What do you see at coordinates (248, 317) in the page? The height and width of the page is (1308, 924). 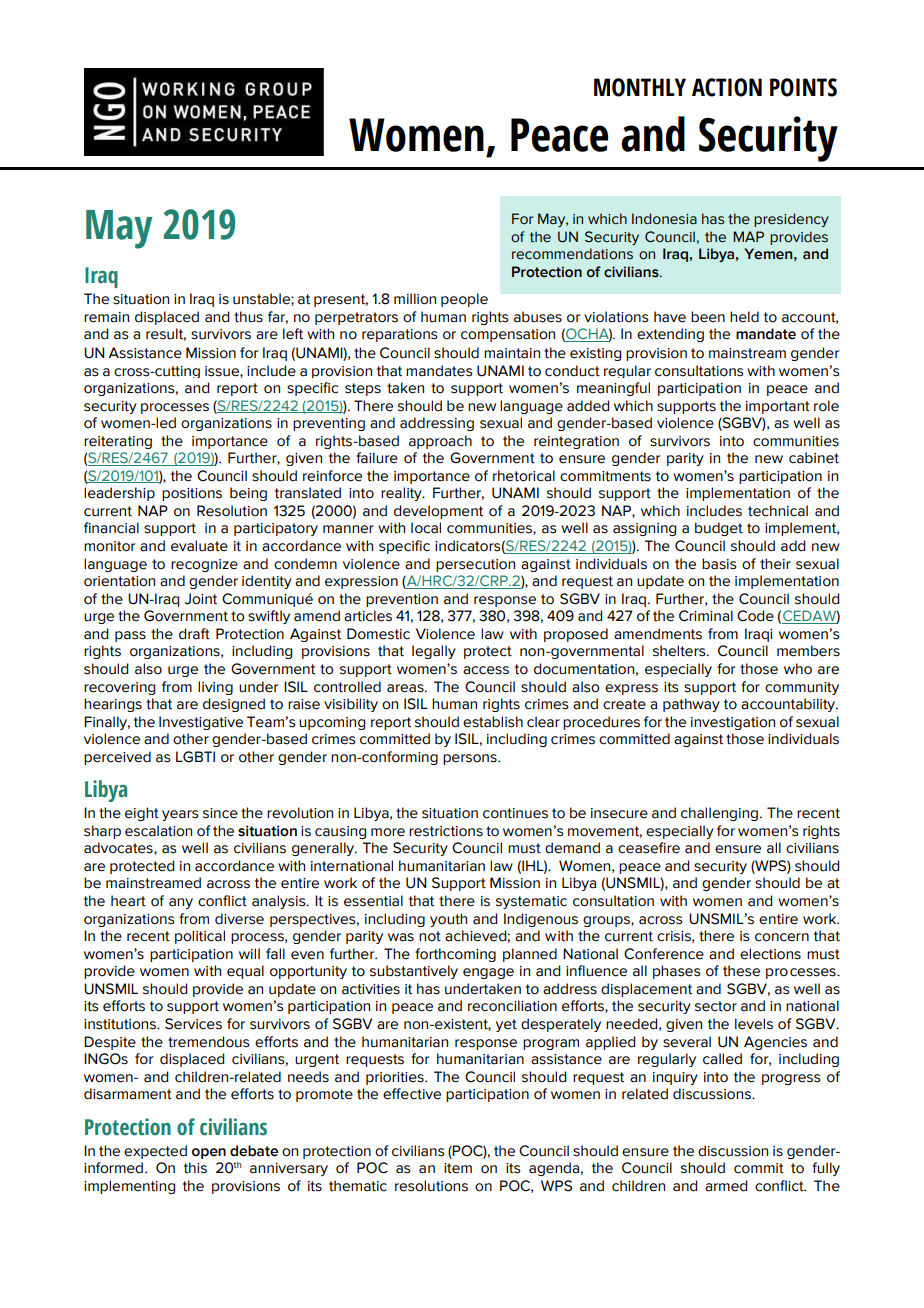 I see `thus` at bounding box center [248, 317].
